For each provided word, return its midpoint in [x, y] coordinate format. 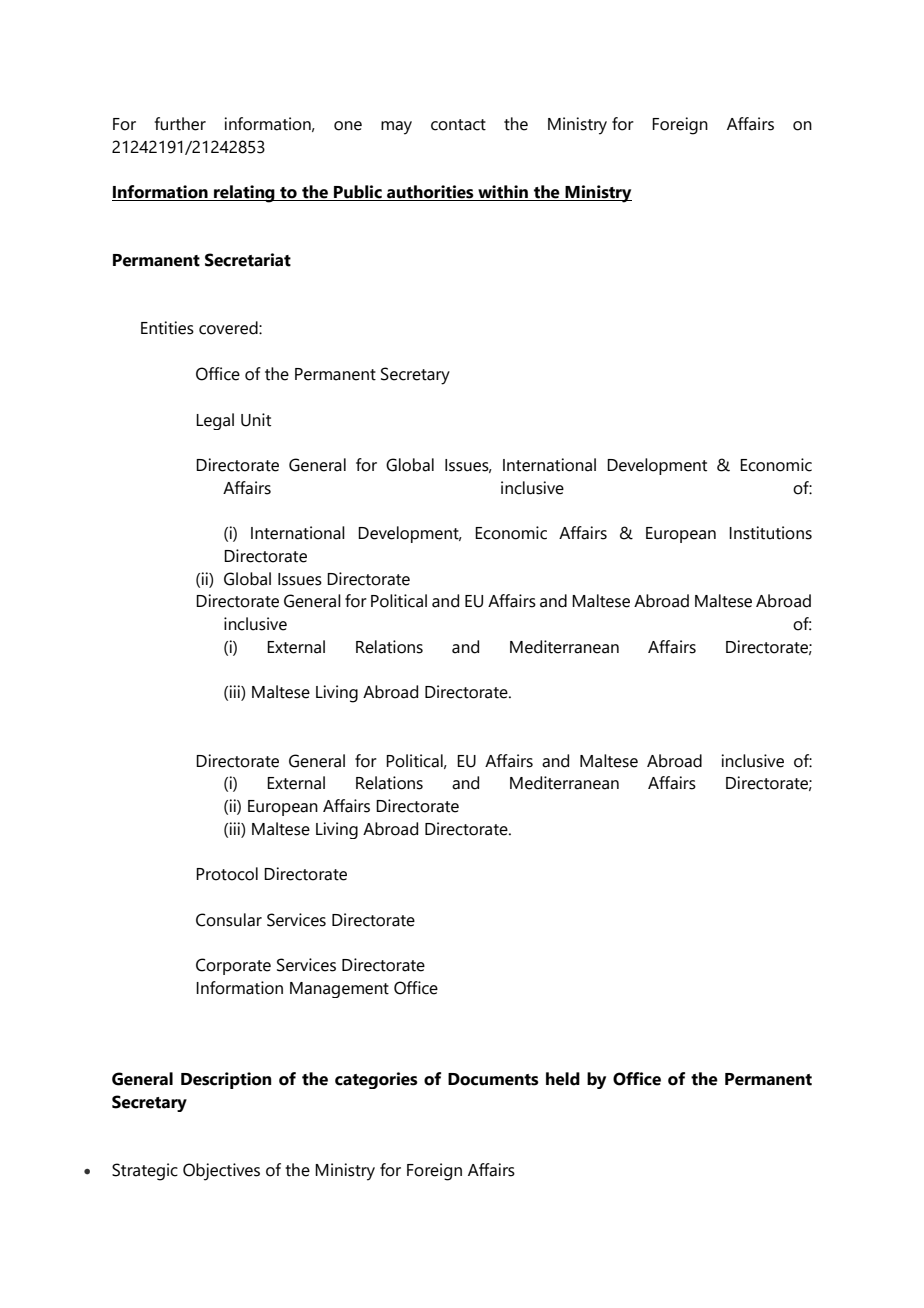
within [503, 193]
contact [458, 125]
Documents [493, 1079]
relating [244, 194]
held [563, 1079]
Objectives [221, 1172]
